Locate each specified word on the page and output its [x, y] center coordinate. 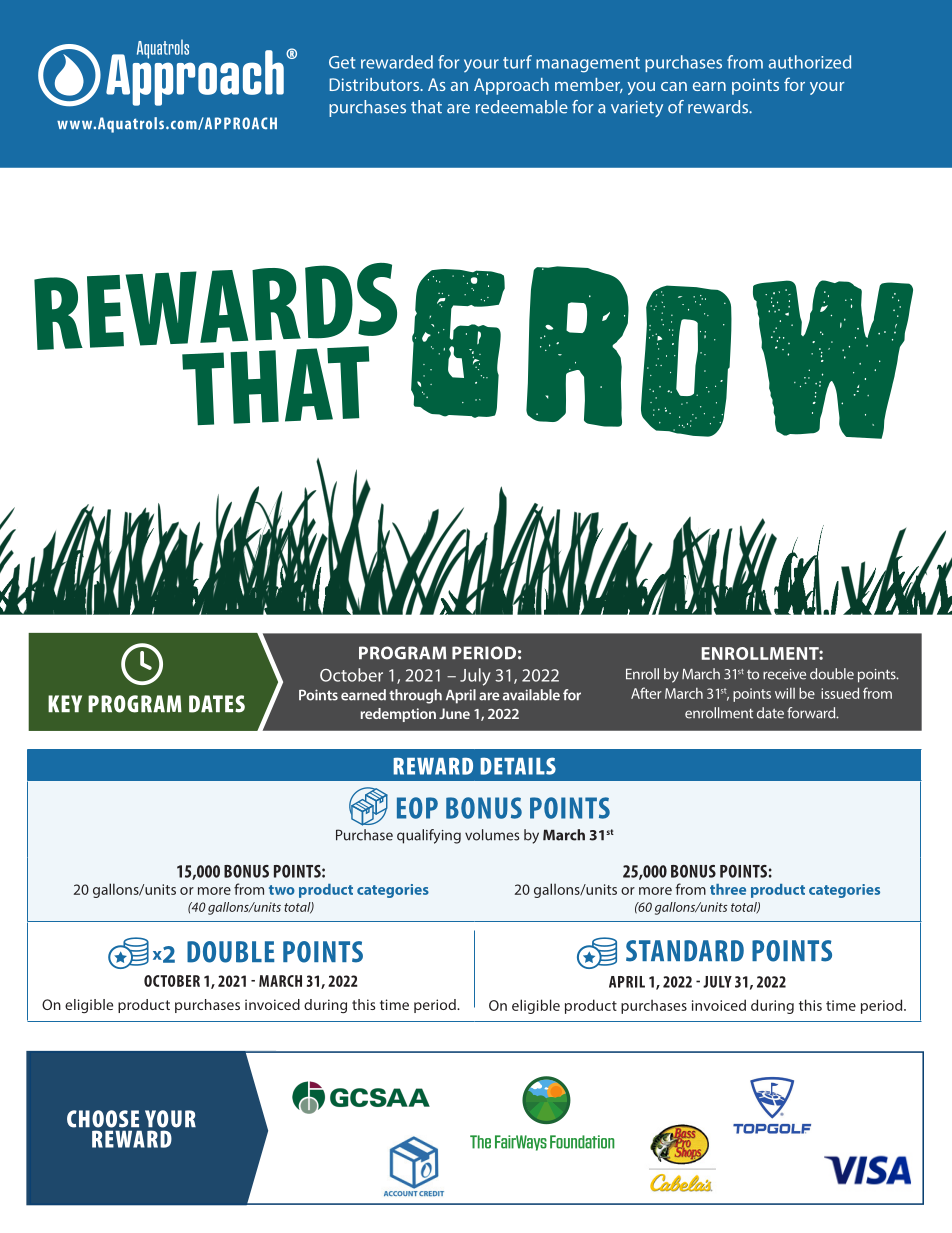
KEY [65, 703]
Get [342, 62]
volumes [492, 835]
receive [784, 674]
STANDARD [685, 951]
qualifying [429, 836]
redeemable [522, 107]
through [415, 696]
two [282, 890]
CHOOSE [103, 1119]
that [426, 107]
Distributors [375, 84]
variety [637, 109]
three [728, 889]
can [674, 86]
